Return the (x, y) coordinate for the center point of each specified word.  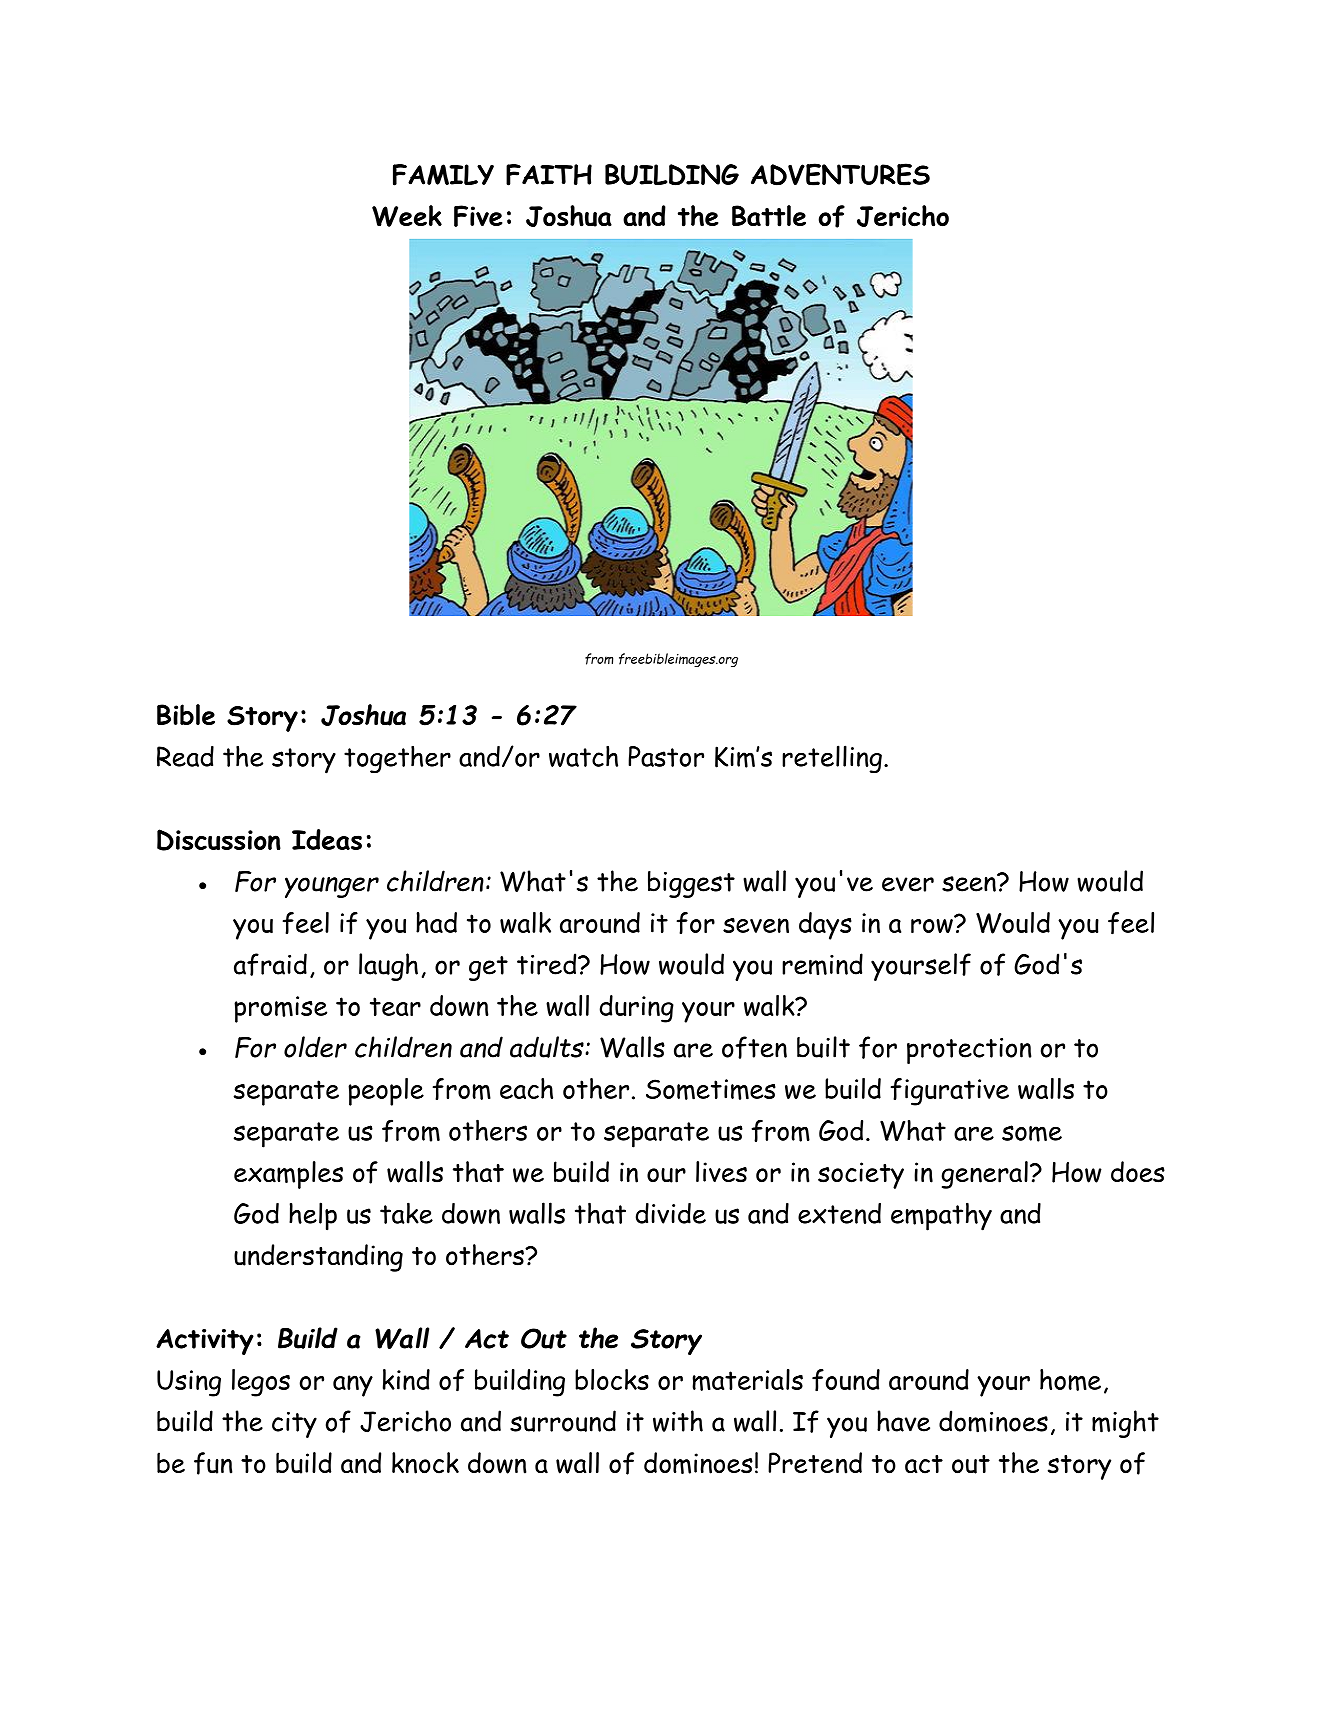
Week (407, 216)
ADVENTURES (840, 174)
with (678, 1421)
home (1070, 1380)
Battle (769, 216)
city (294, 1425)
